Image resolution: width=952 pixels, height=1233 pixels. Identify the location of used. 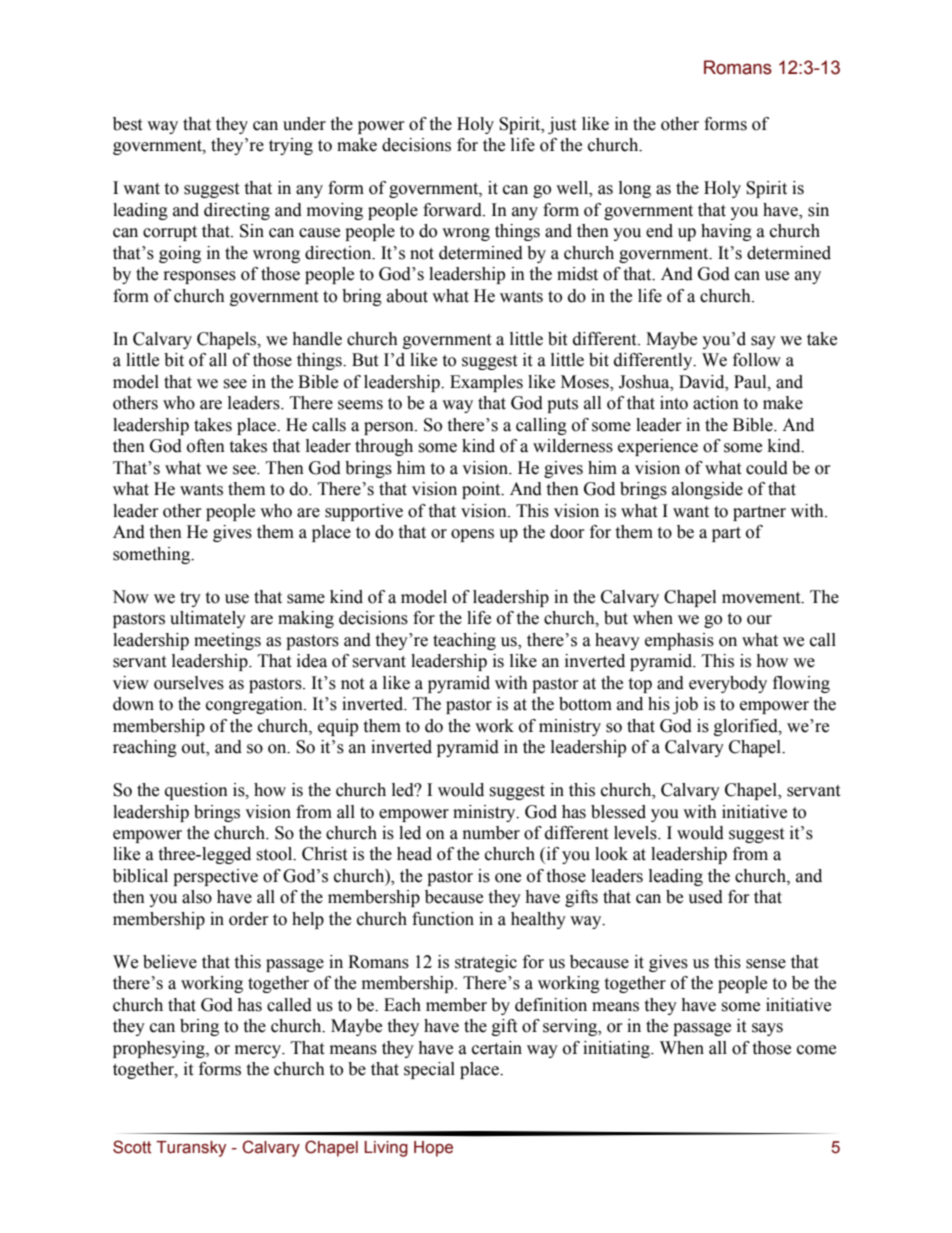
(705, 897).
